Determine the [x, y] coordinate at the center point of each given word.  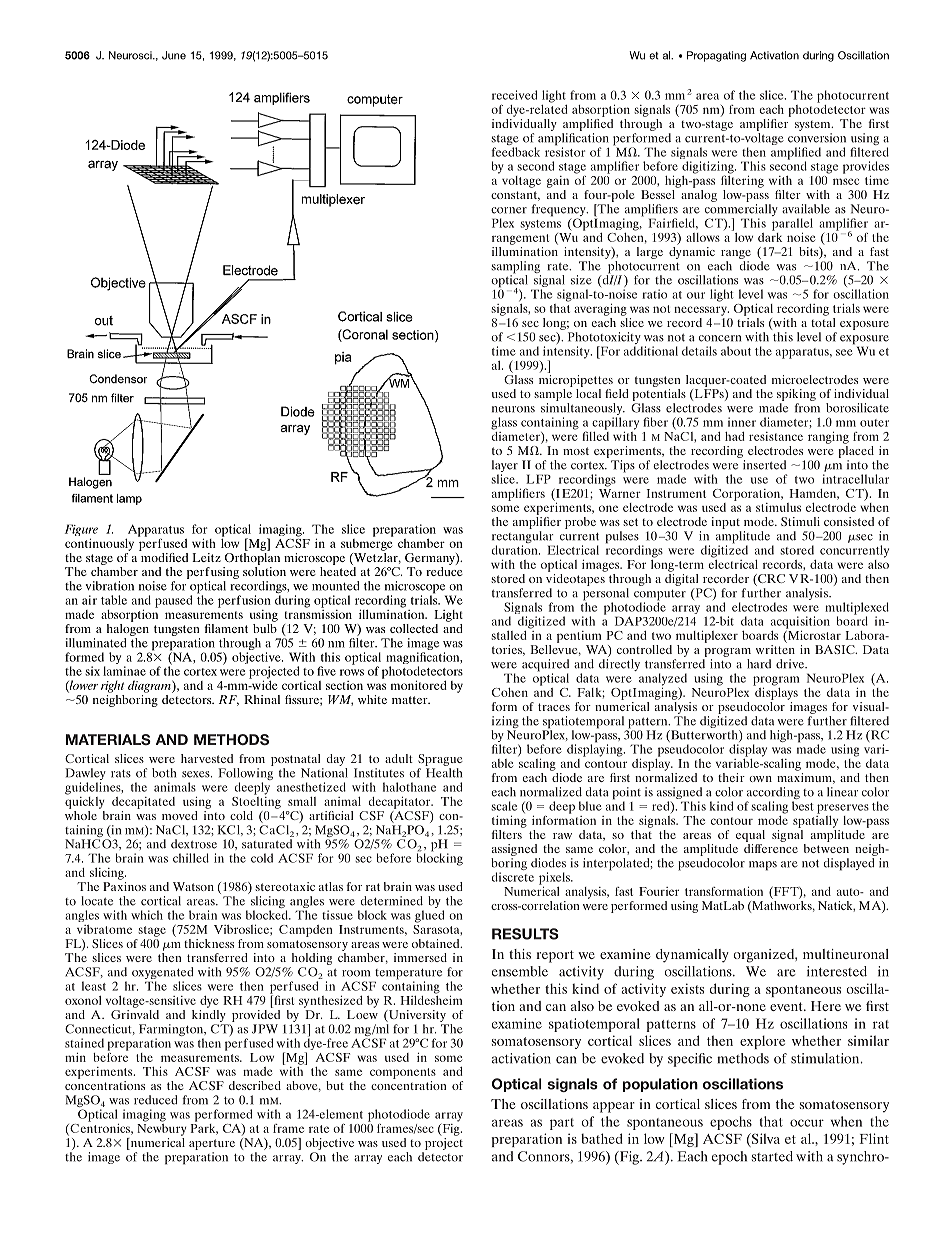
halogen [128, 628]
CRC [770, 580]
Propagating [716, 56]
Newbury [161, 1128]
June [174, 55]
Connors [545, 1157]
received [514, 95]
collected [414, 628]
